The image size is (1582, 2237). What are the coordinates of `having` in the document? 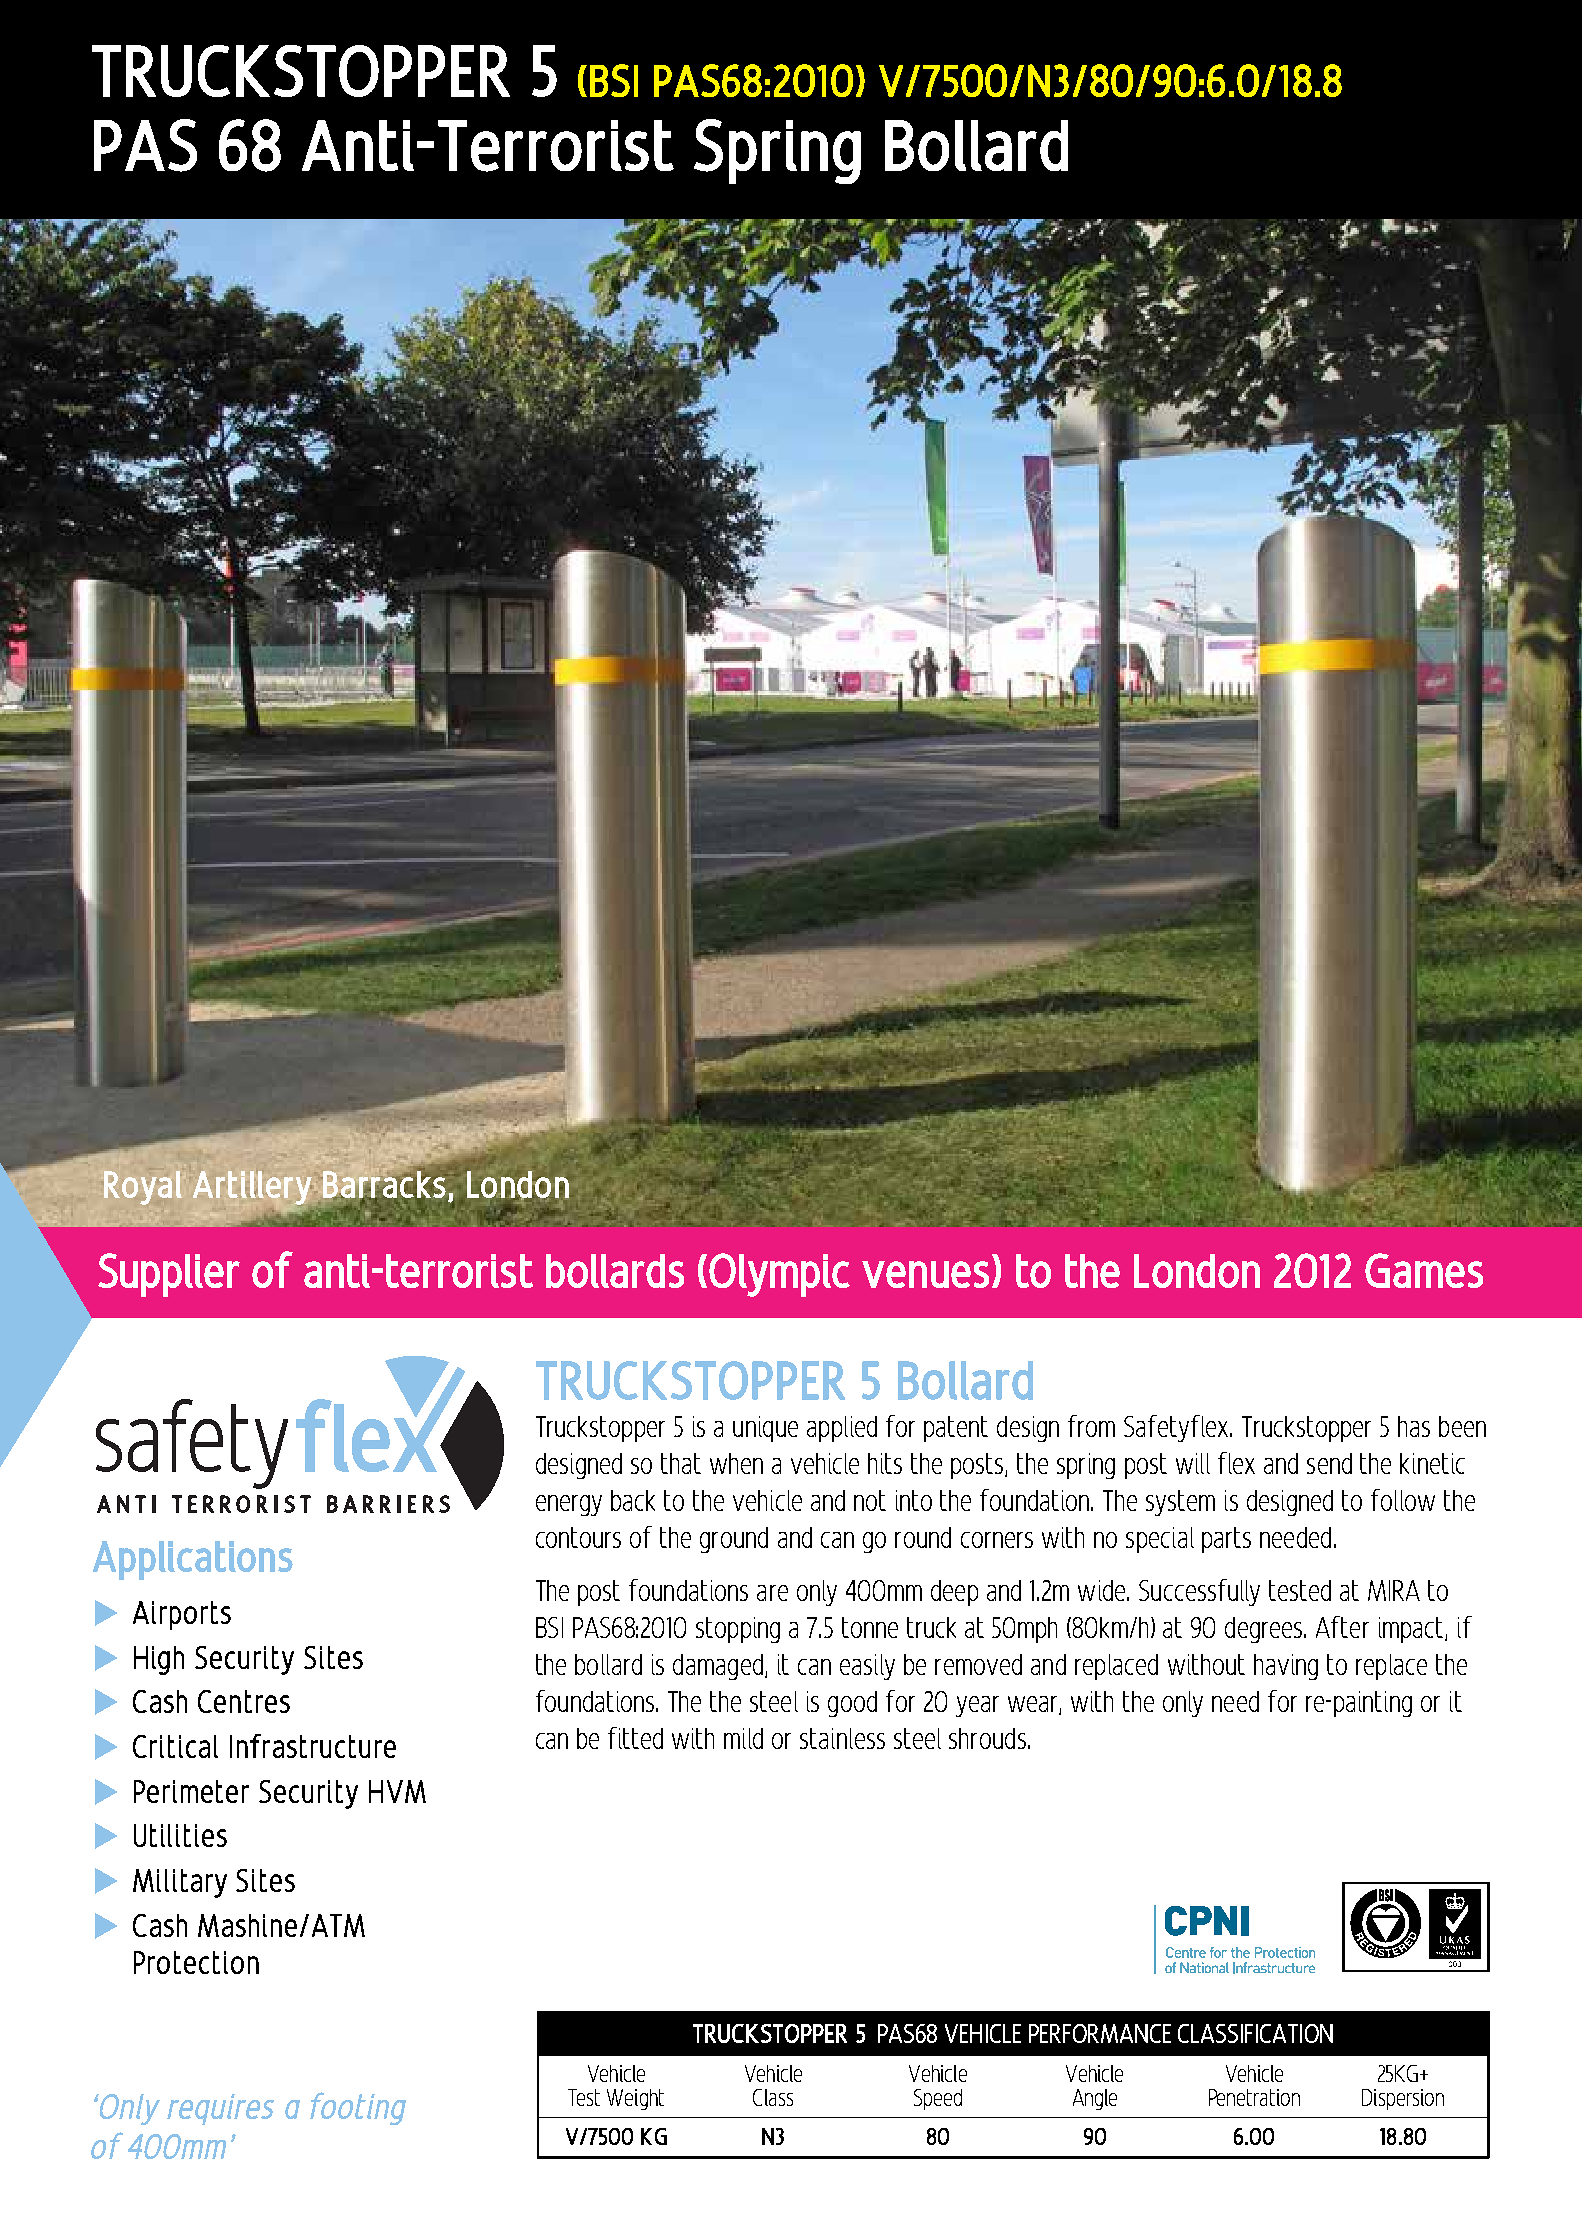 It's located at (1286, 1667).
